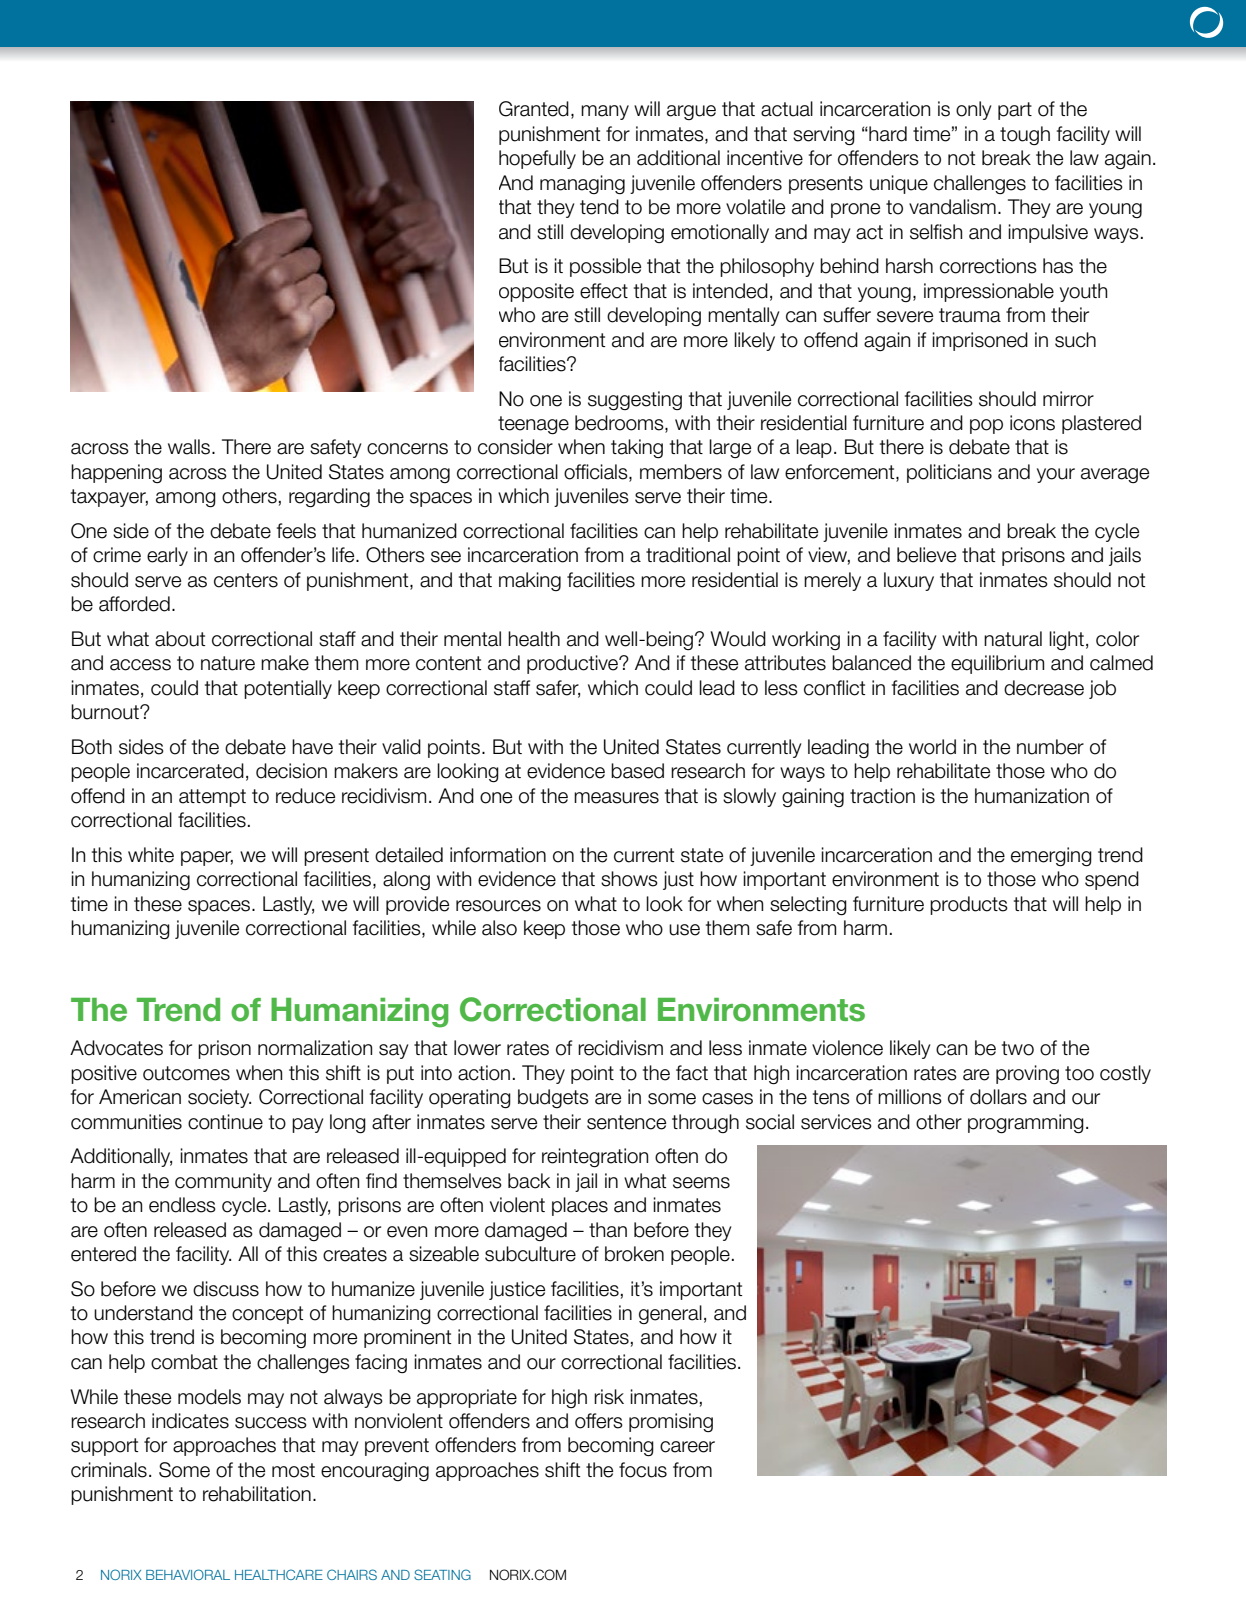 Image resolution: width=1246 pixels, height=1613 pixels. Describe the element at coordinates (257, 1494) in the screenshot. I see `rehabilitation` at that location.
